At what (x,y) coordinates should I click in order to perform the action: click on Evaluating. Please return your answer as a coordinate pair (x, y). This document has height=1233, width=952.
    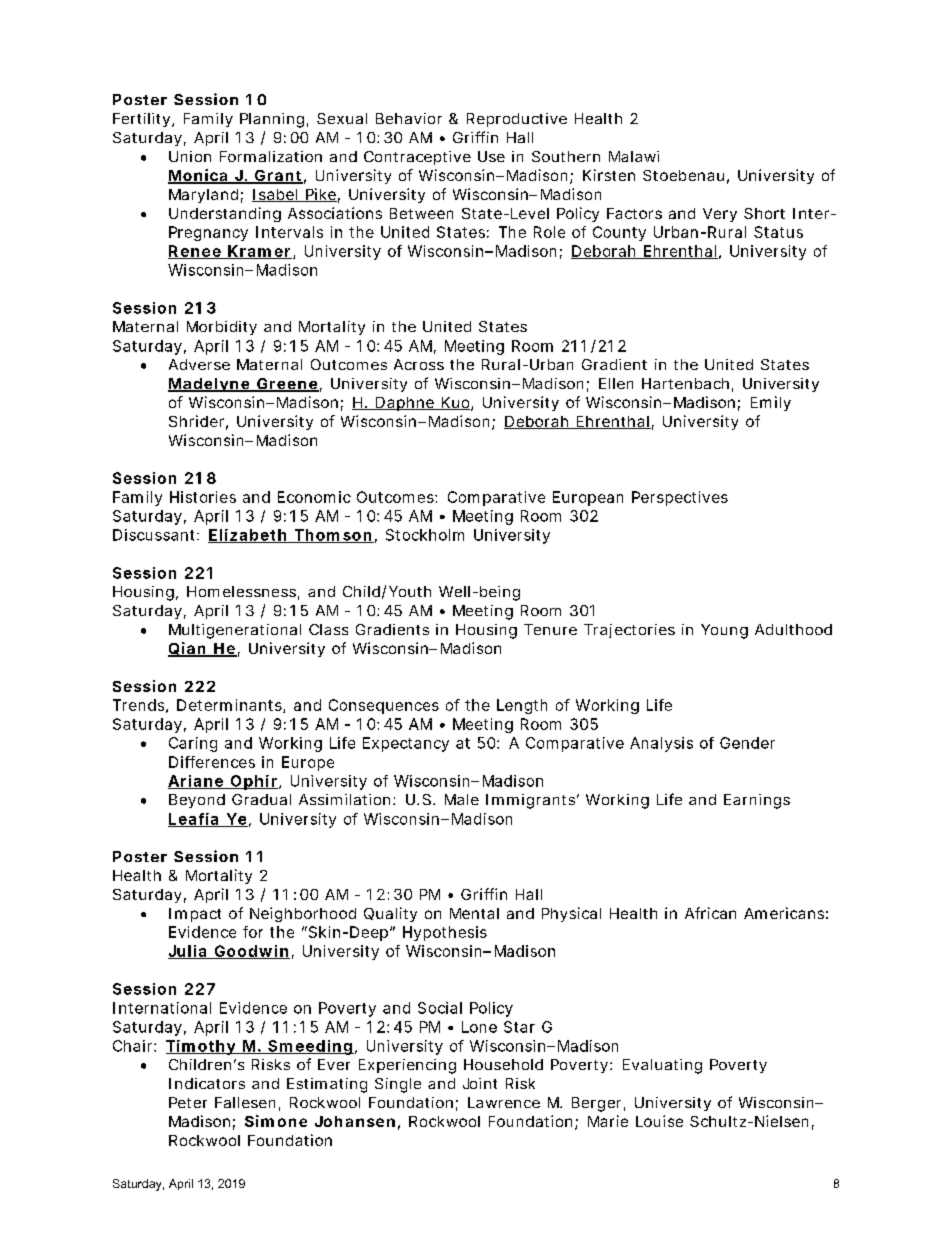
    Looking at the image, I should click on (662, 1066).
